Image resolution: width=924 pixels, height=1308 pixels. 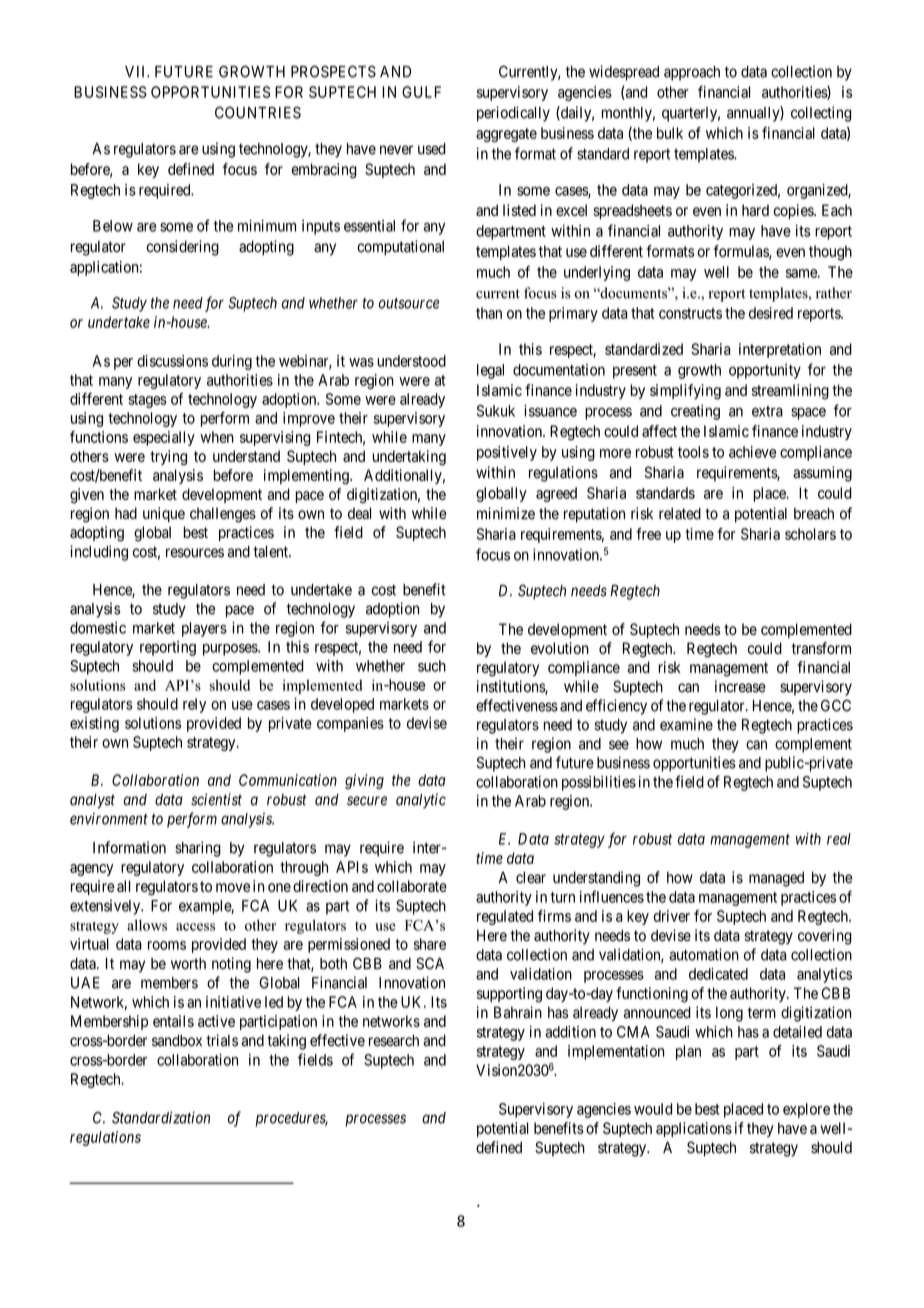 I want to click on sandbox, so click(x=177, y=1040).
